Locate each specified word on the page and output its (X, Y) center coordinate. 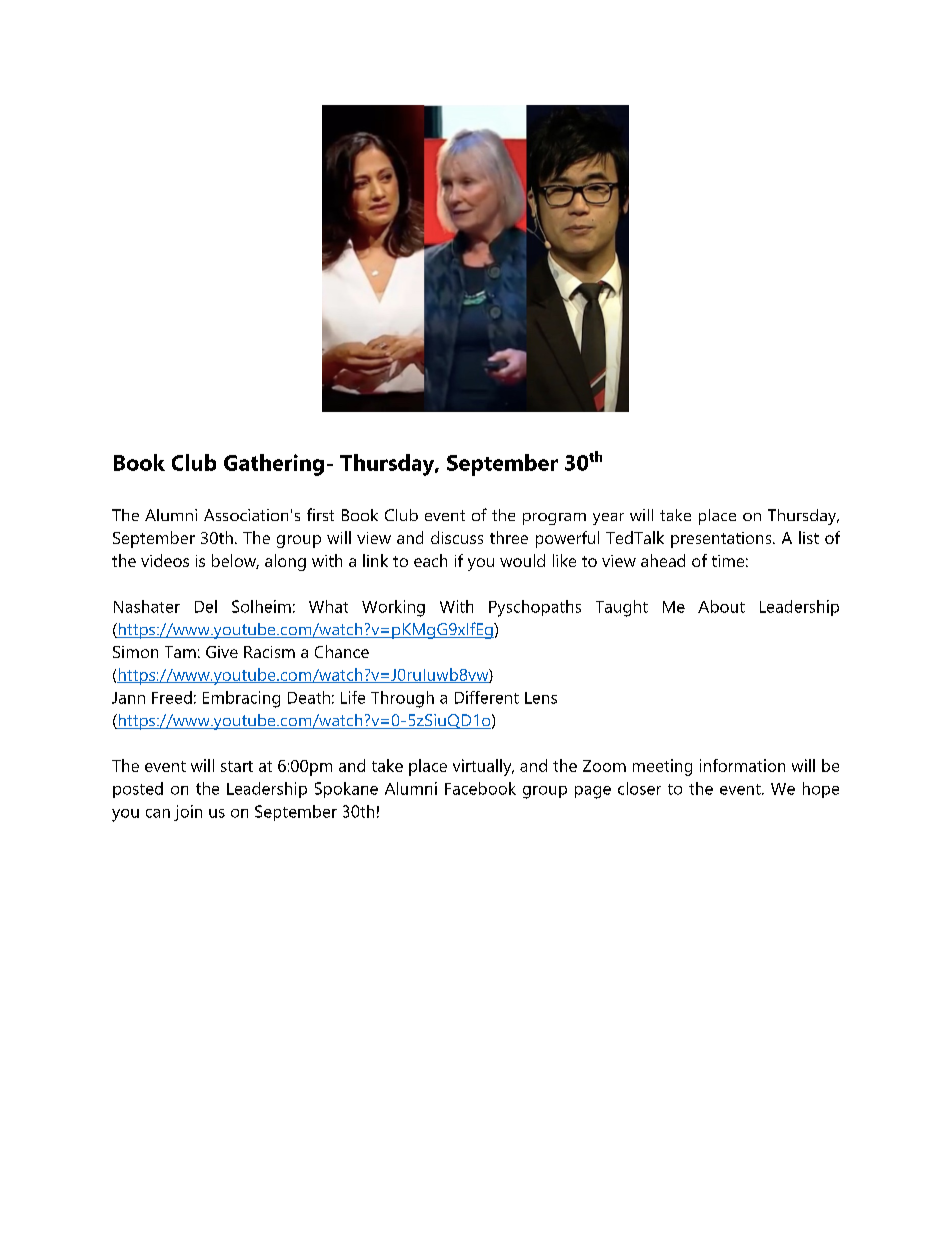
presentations (722, 540)
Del (206, 606)
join (188, 813)
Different (487, 697)
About (721, 606)
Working (393, 608)
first (320, 514)
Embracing (241, 699)
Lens (541, 698)
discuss (457, 537)
